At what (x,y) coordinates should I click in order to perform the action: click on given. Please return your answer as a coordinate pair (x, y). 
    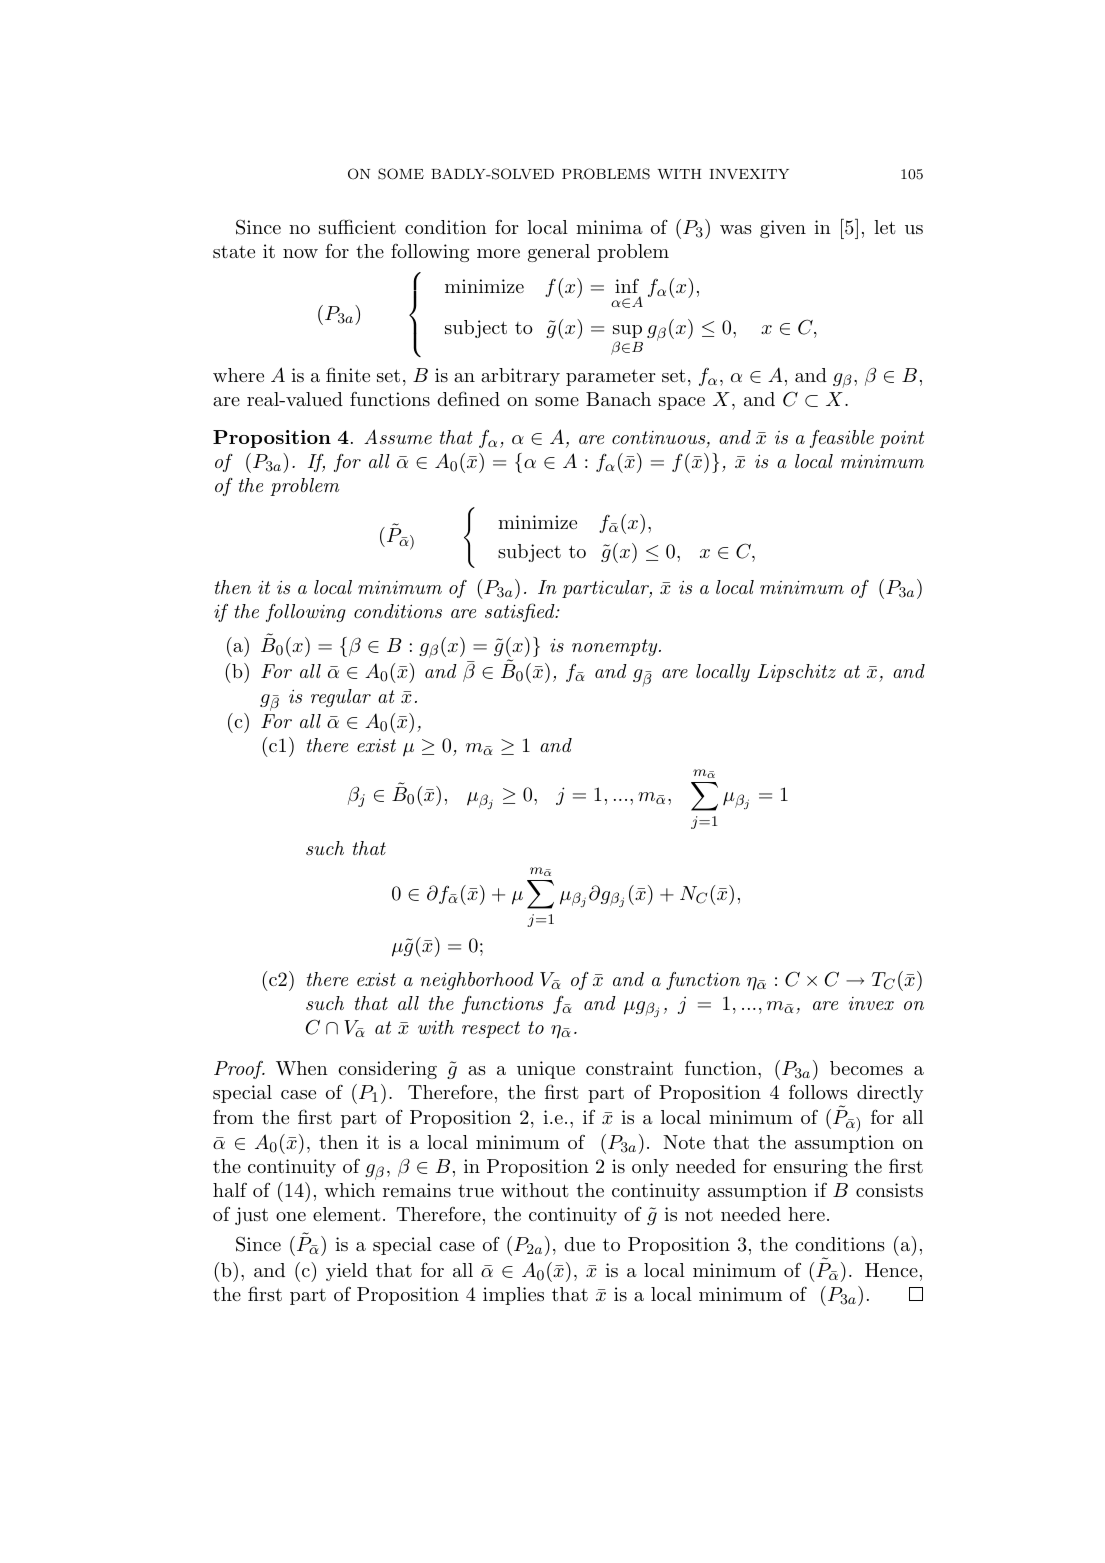
    Looking at the image, I should click on (783, 229).
